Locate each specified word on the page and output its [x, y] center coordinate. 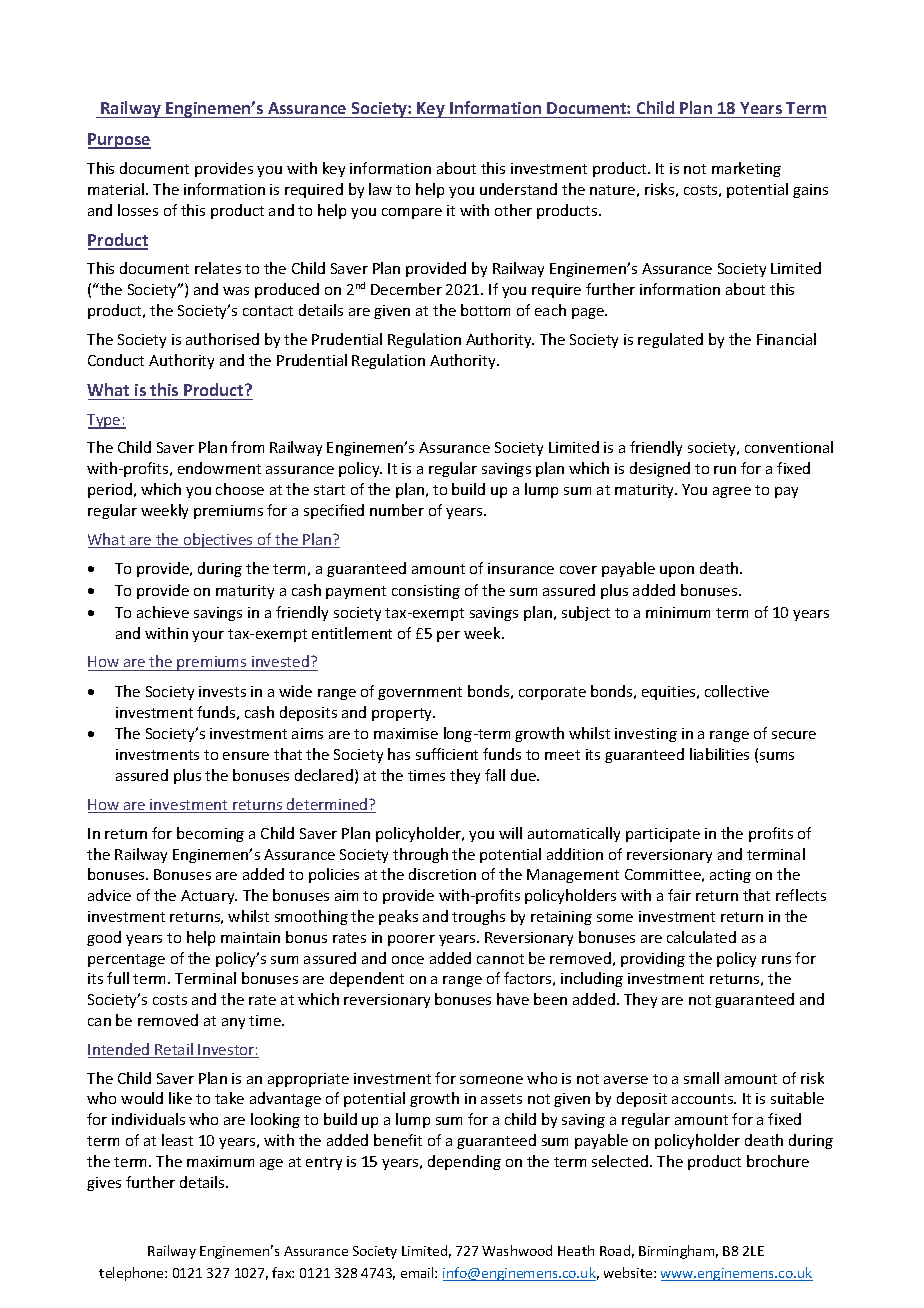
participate [663, 835]
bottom [485, 310]
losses [138, 210]
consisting [426, 592]
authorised [222, 339]
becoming [210, 834]
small [701, 1078]
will [510, 833]
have [513, 999]
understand [518, 189]
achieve [163, 612]
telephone [132, 1274]
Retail [174, 1050]
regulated [670, 340]
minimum [678, 612]
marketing [746, 169]
